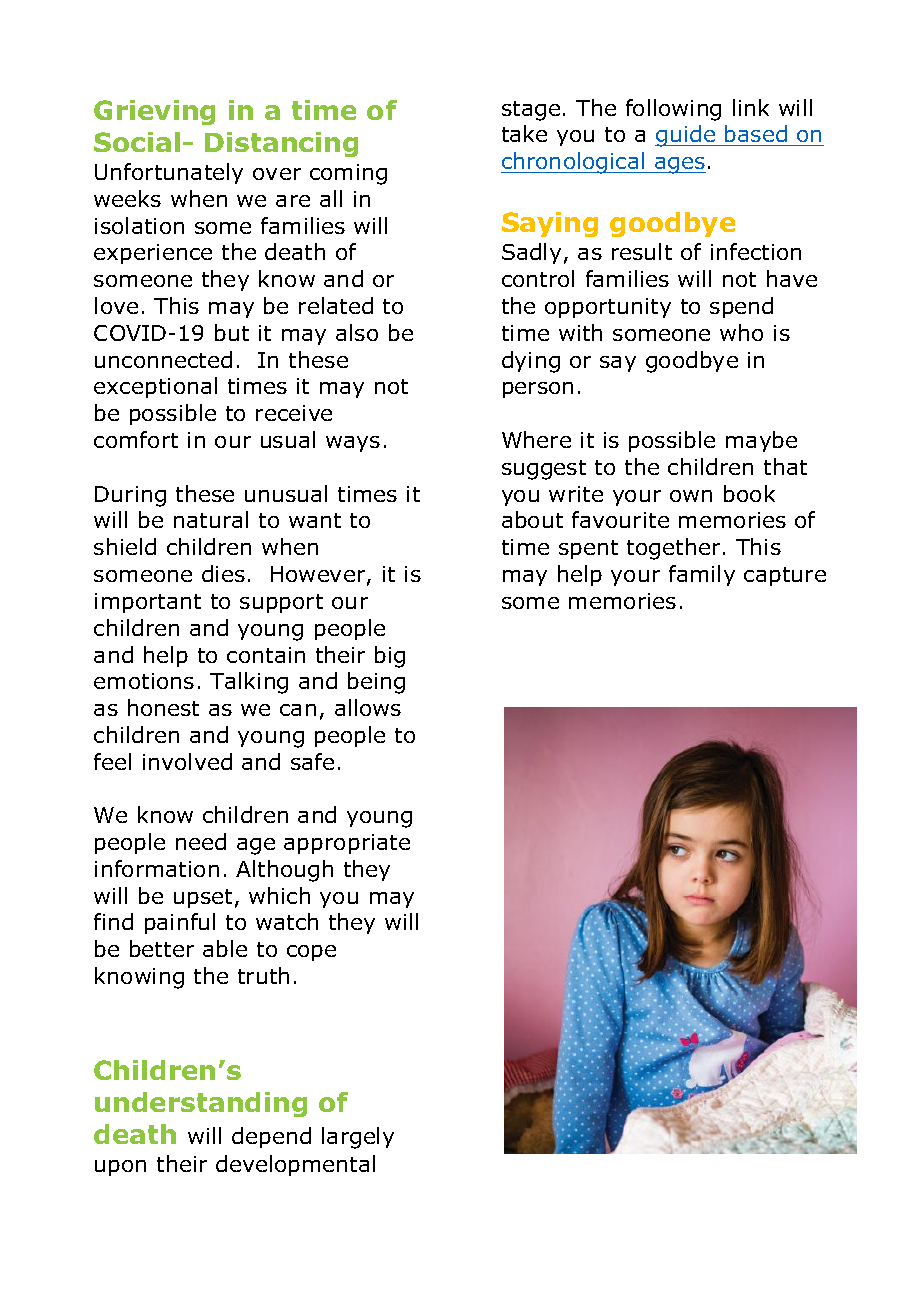 Image resolution: width=924 pixels, height=1313 pixels. I want to click on developmental, so click(295, 1165).
